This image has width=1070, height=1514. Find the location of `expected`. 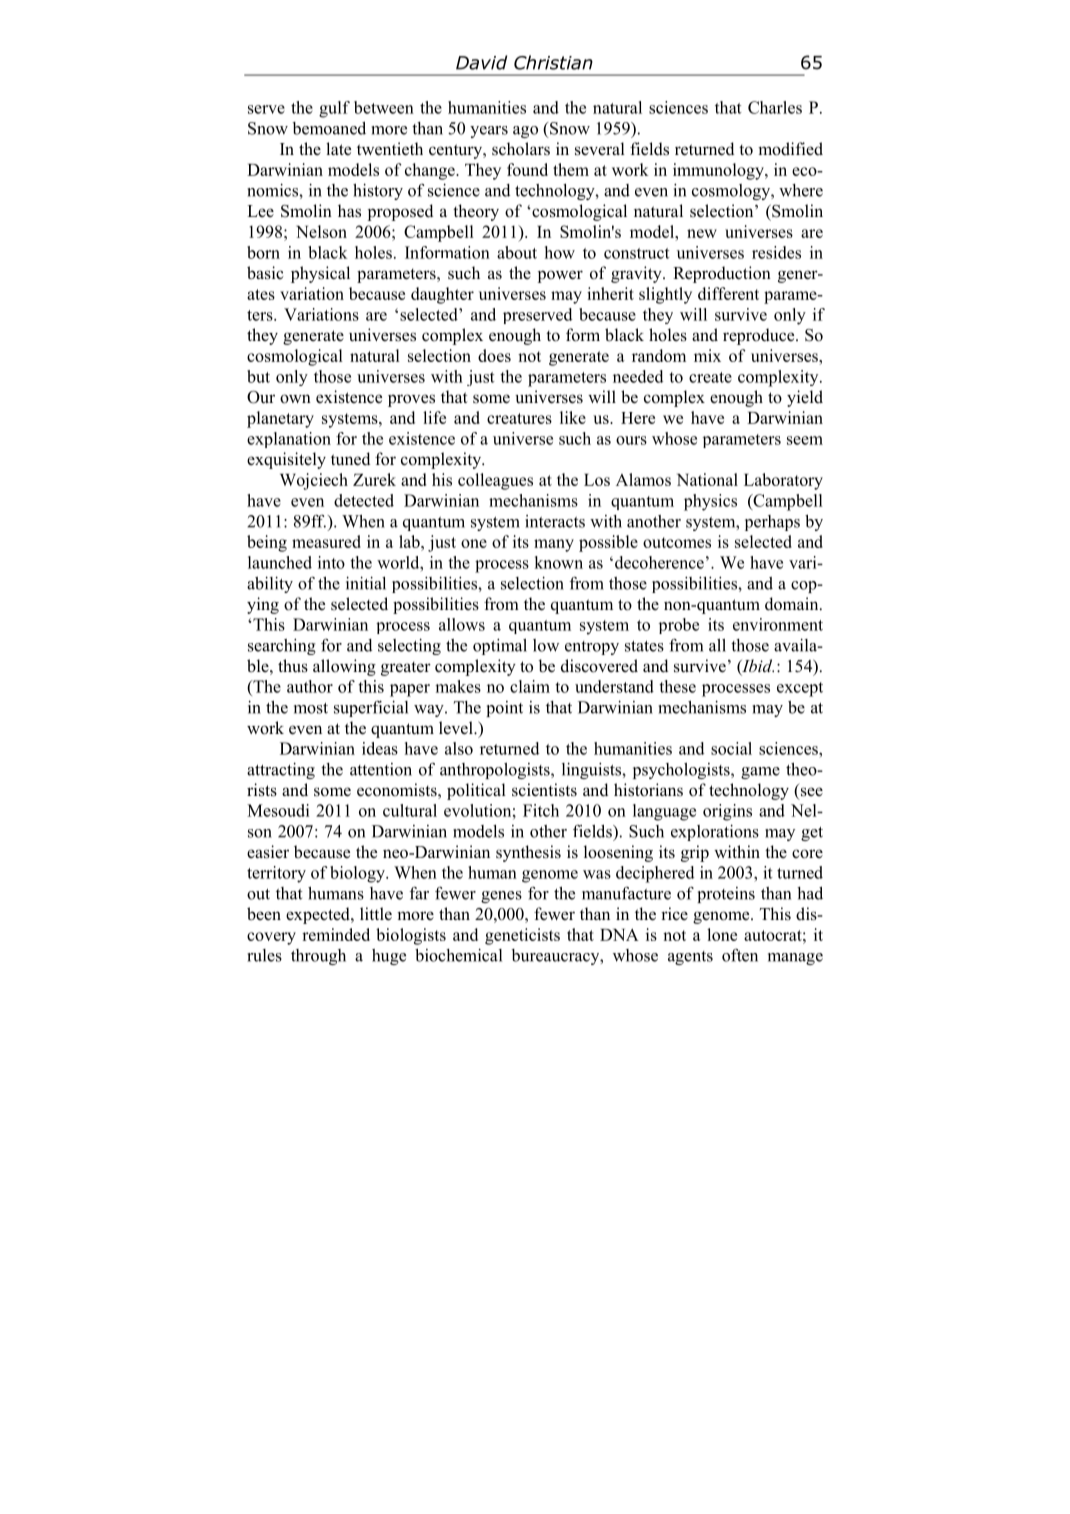

expected is located at coordinates (319, 915).
